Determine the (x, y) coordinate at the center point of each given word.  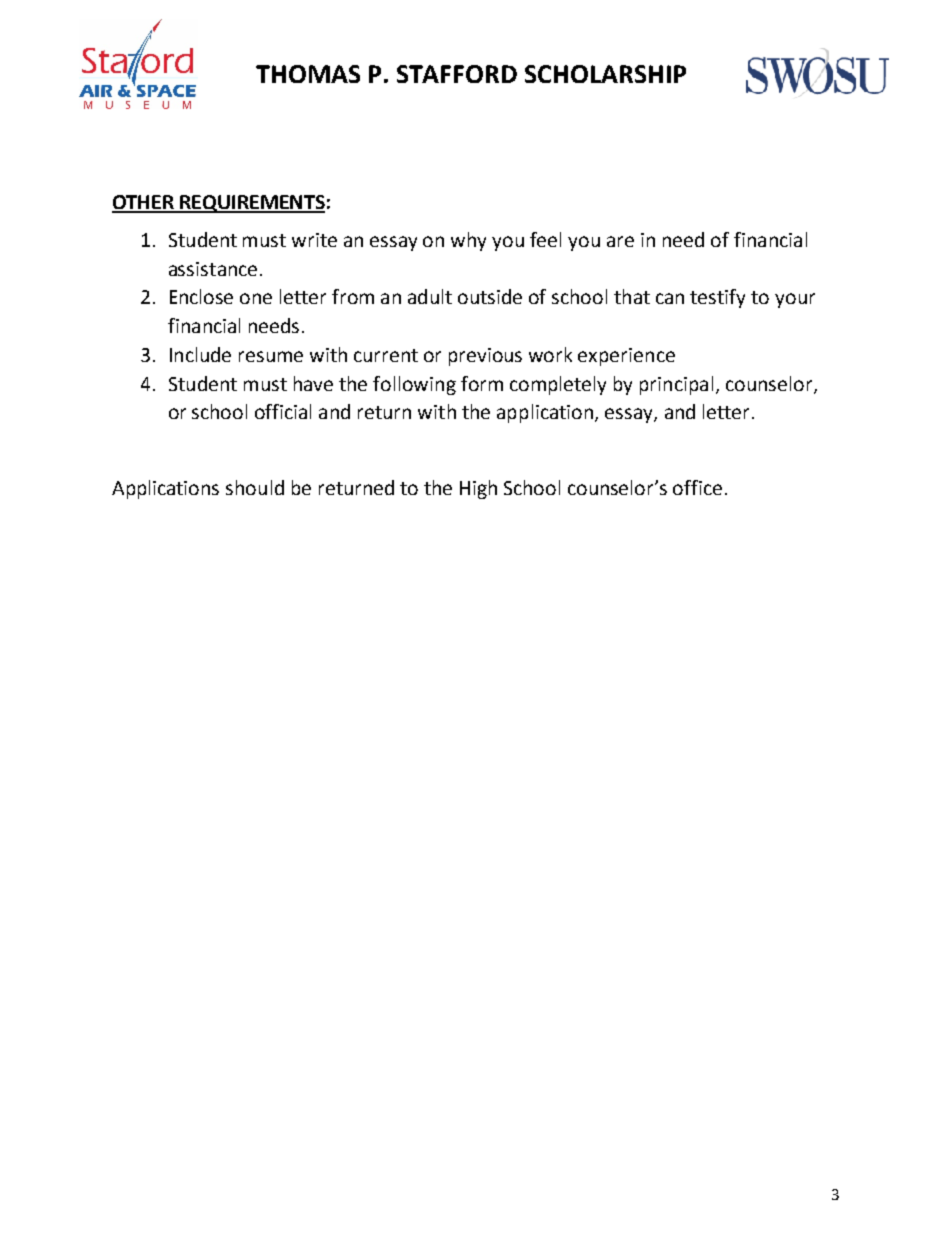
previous (485, 357)
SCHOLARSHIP (605, 74)
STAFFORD (457, 74)
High (478, 489)
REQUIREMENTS (251, 204)
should (255, 487)
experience (626, 357)
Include (200, 354)
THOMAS (308, 74)
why (468, 241)
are (620, 241)
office (697, 487)
